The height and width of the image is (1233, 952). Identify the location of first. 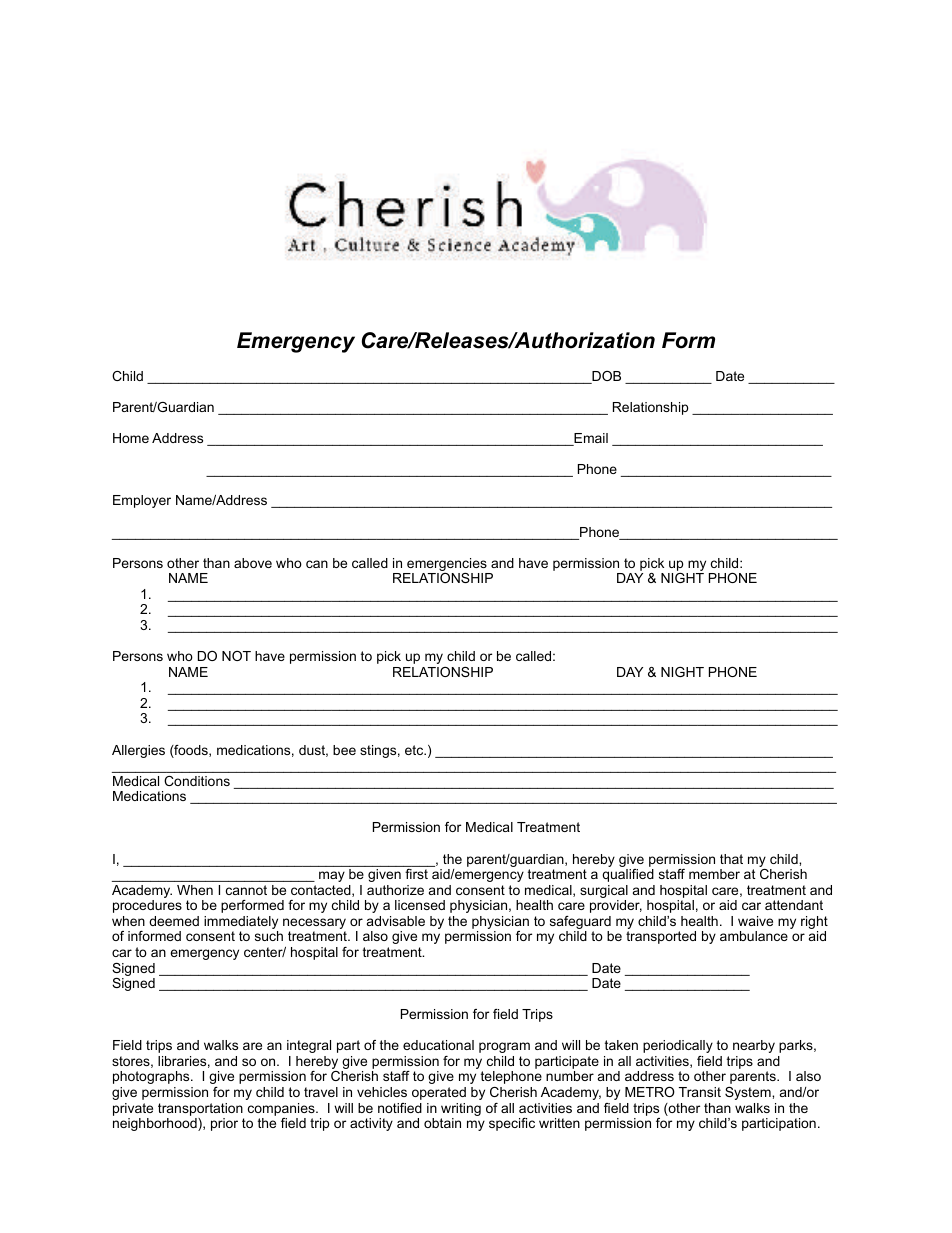
(416, 874).
